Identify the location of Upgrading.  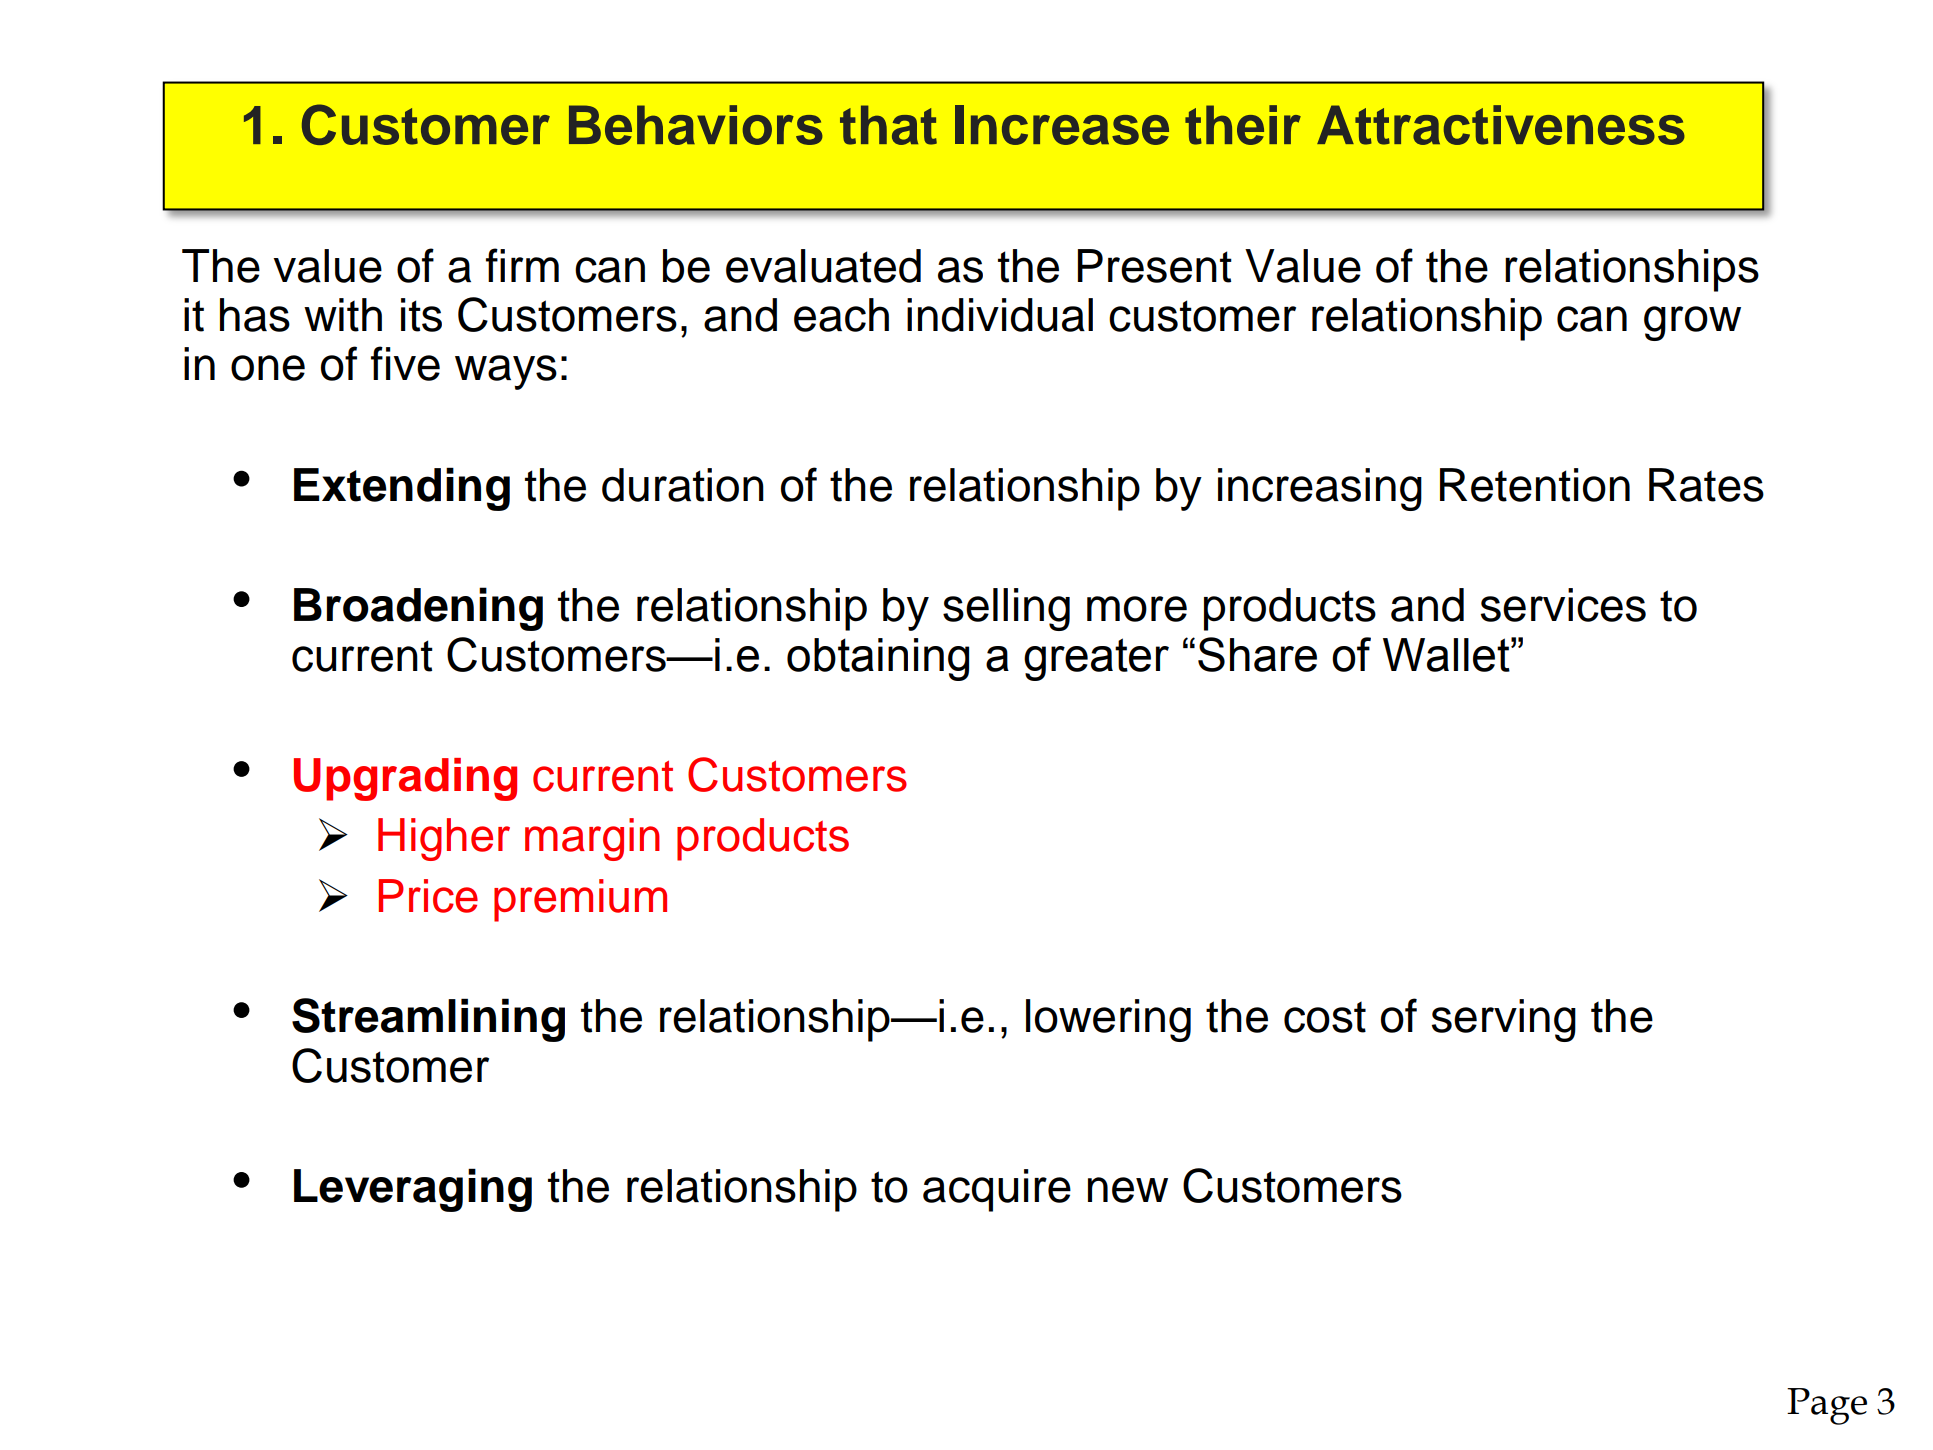
(405, 779).
